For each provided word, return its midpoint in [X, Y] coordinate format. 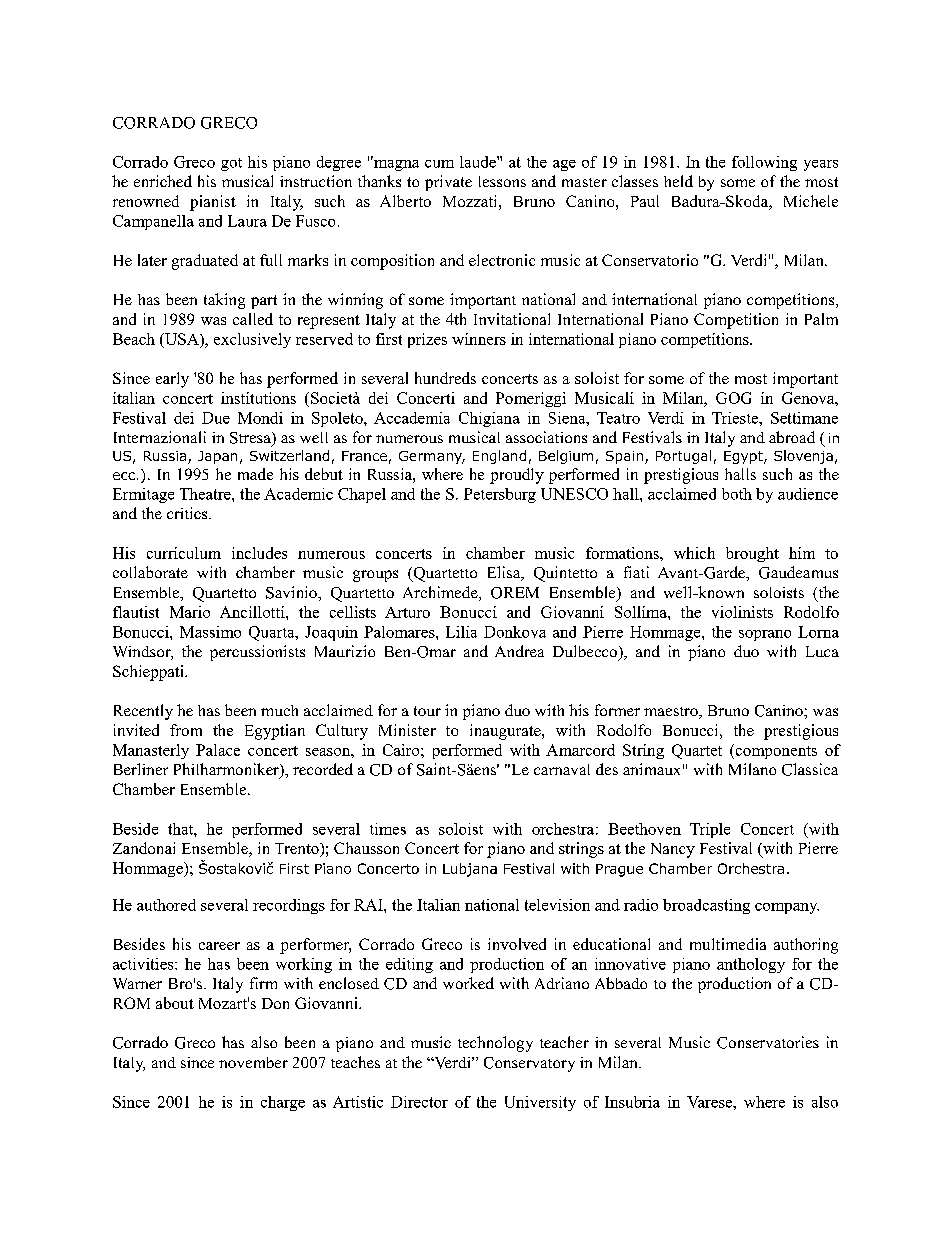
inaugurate [506, 732]
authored [166, 905]
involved [517, 944]
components [775, 751]
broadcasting [706, 906]
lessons [502, 181]
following [764, 163]
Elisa [505, 573]
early [172, 380]
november [253, 1062]
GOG [733, 398]
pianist [213, 203]
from [186, 730]
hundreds [445, 378]
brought [752, 554]
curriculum [184, 553]
